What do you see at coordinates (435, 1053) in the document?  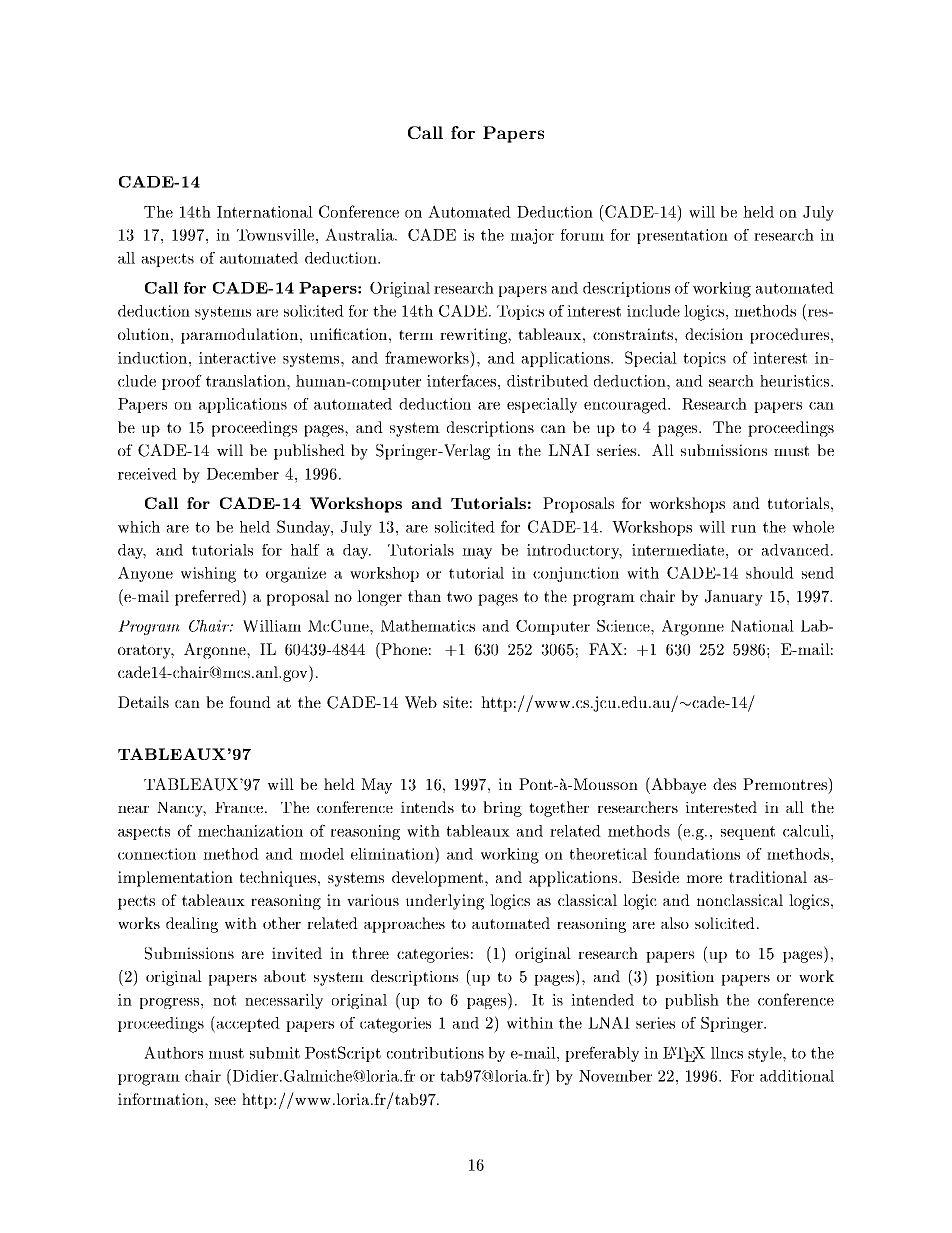 I see `contributions` at bounding box center [435, 1053].
